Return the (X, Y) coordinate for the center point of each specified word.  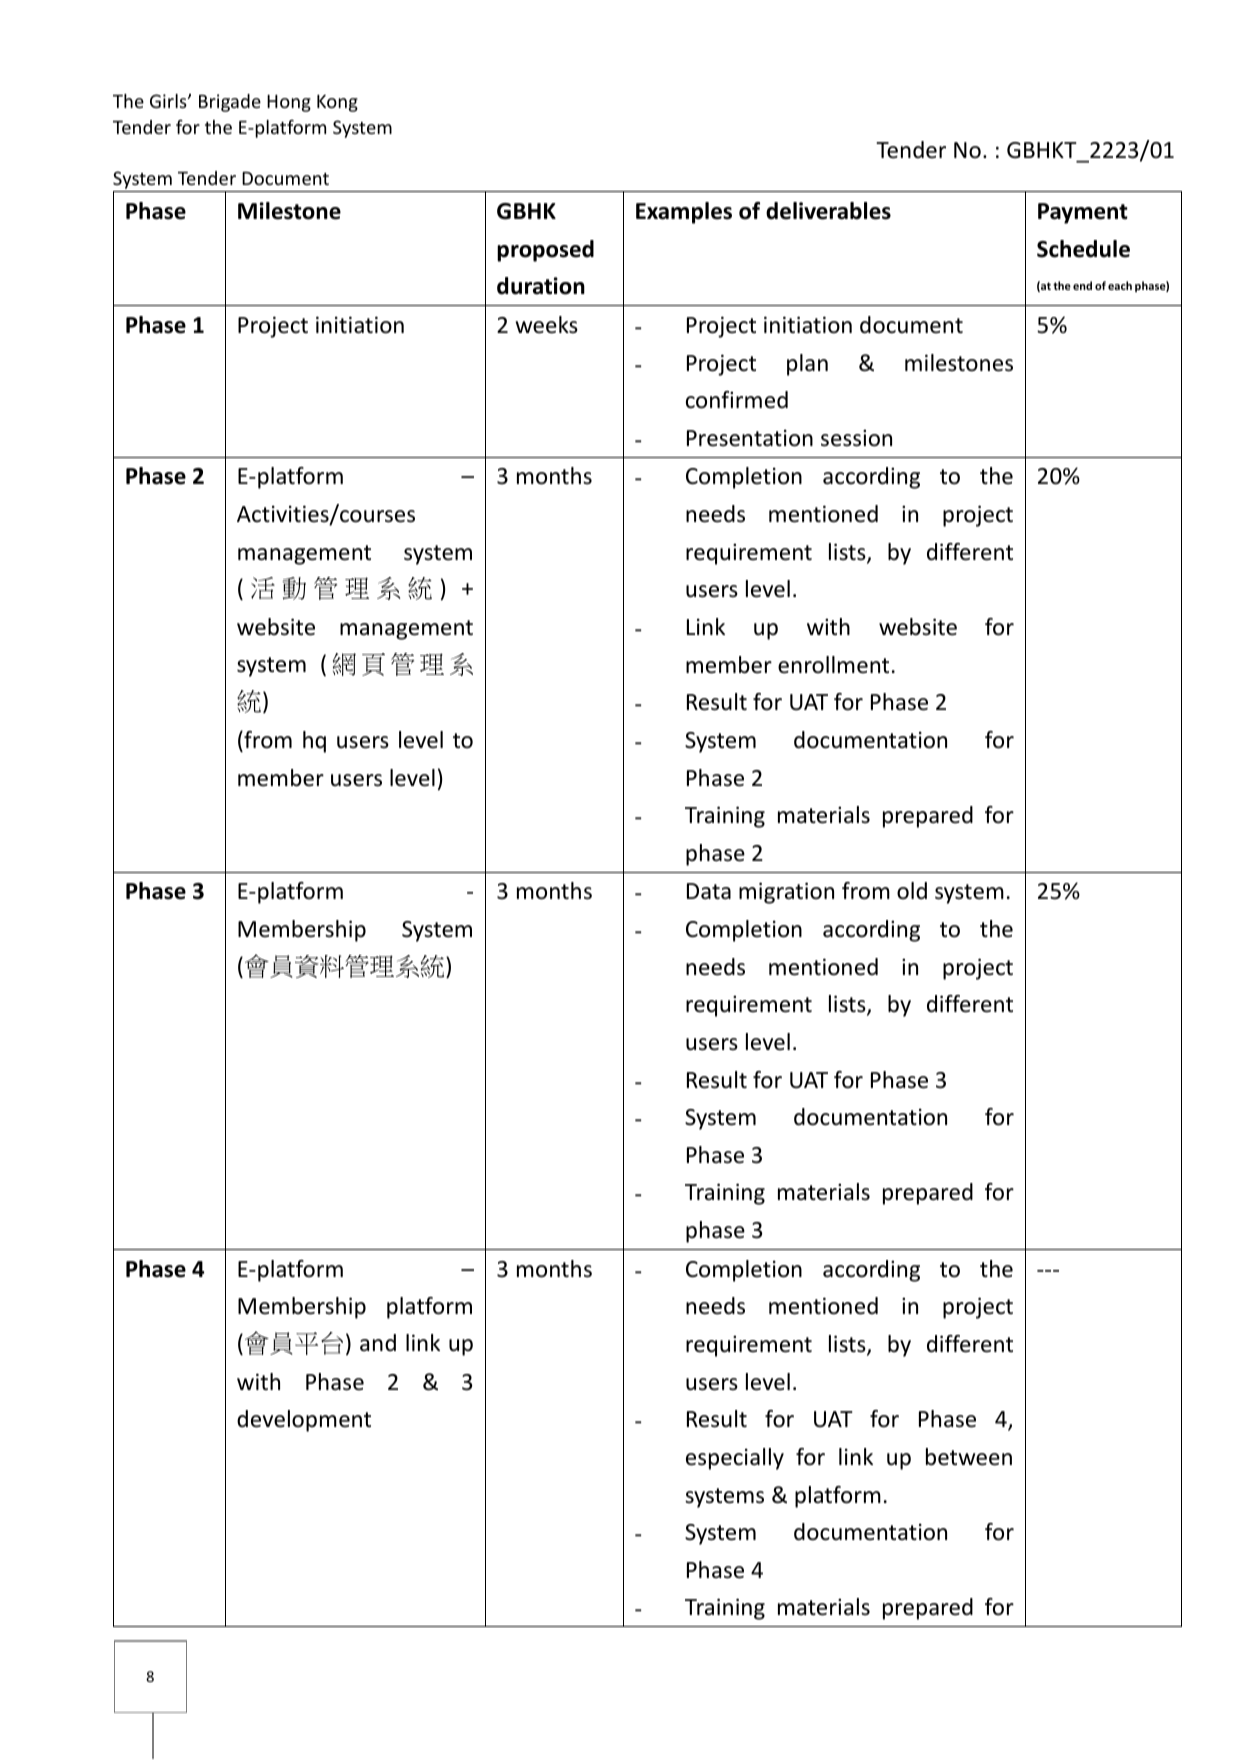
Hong (289, 103)
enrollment (833, 665)
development (304, 1421)
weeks (546, 325)
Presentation (750, 438)
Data (709, 891)
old (912, 891)
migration (786, 893)
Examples (684, 213)
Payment (1083, 213)
